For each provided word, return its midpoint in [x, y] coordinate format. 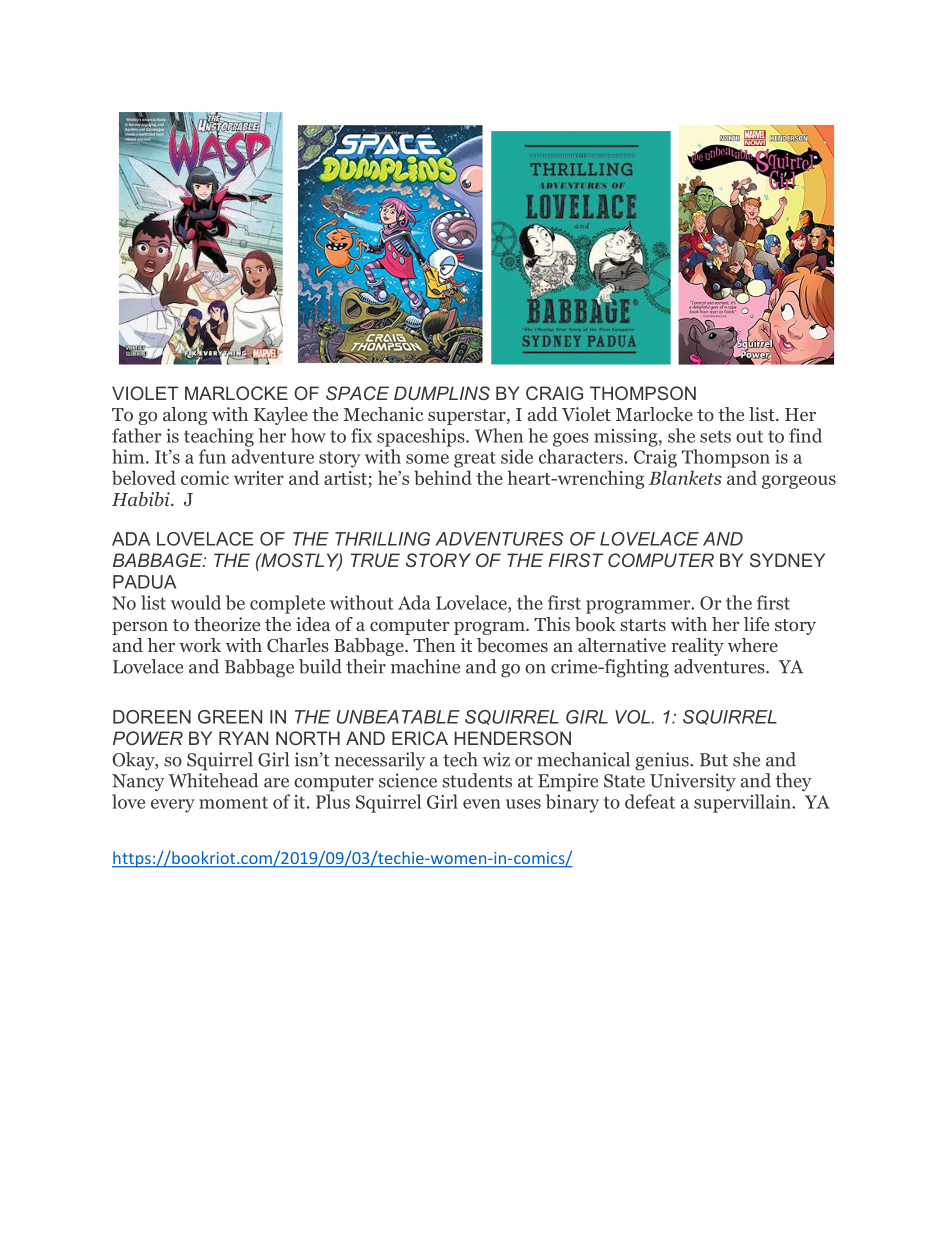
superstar [468, 417]
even [482, 804]
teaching [219, 437]
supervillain [743, 803]
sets [715, 436]
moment [233, 802]
